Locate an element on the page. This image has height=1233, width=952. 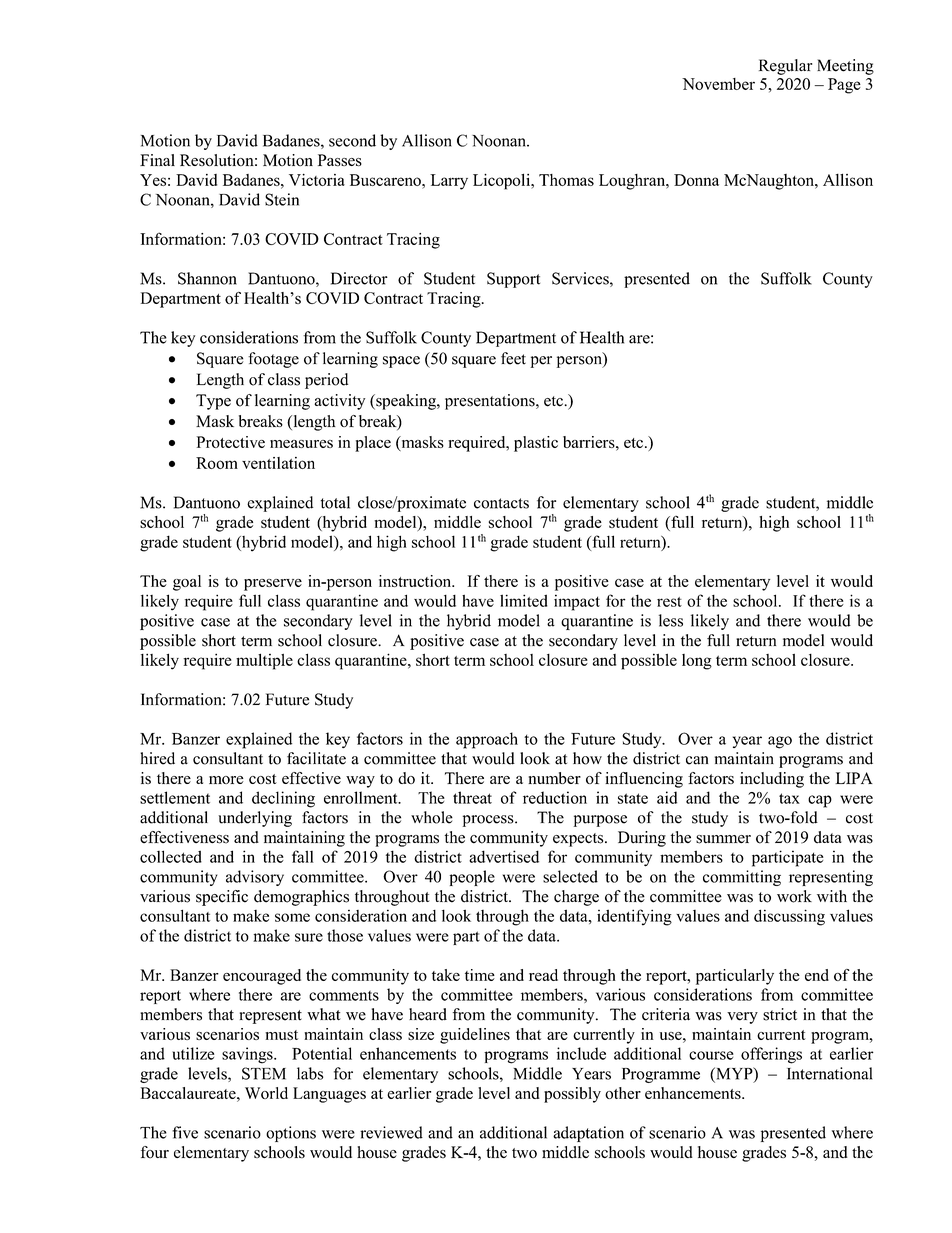
Regular is located at coordinates (785, 67).
